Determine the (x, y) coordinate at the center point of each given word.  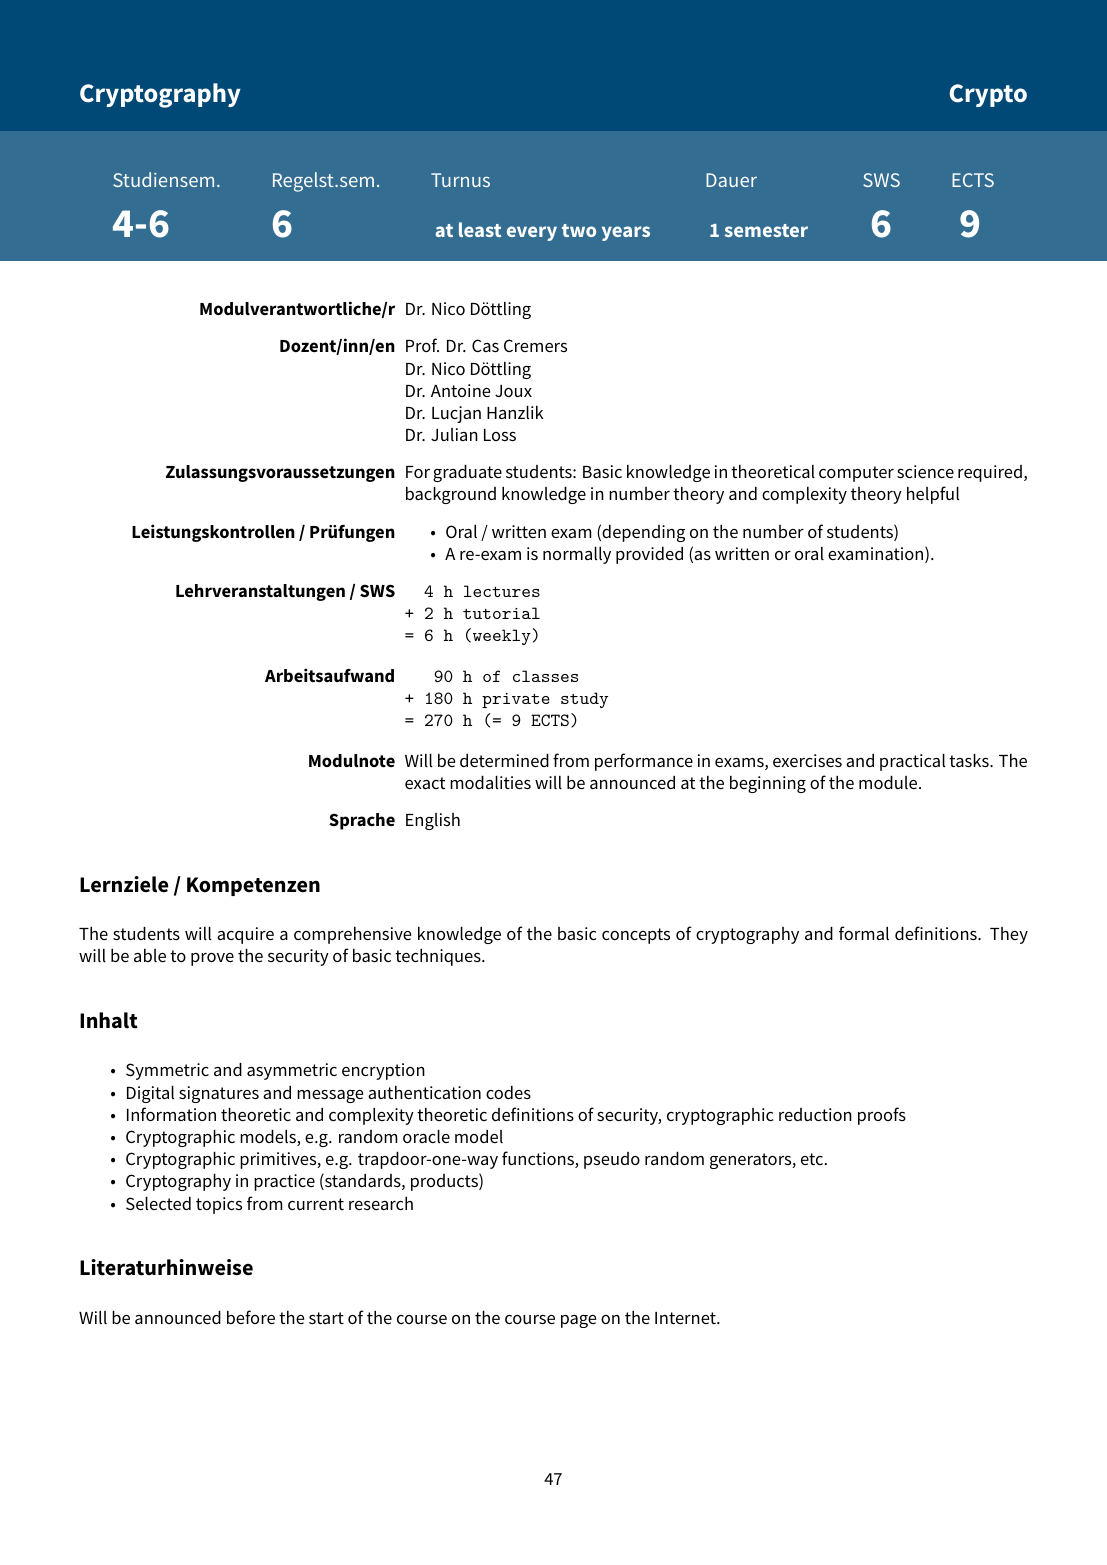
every (532, 233)
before (251, 1317)
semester (766, 230)
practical (912, 762)
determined (504, 760)
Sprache (362, 821)
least (480, 229)
